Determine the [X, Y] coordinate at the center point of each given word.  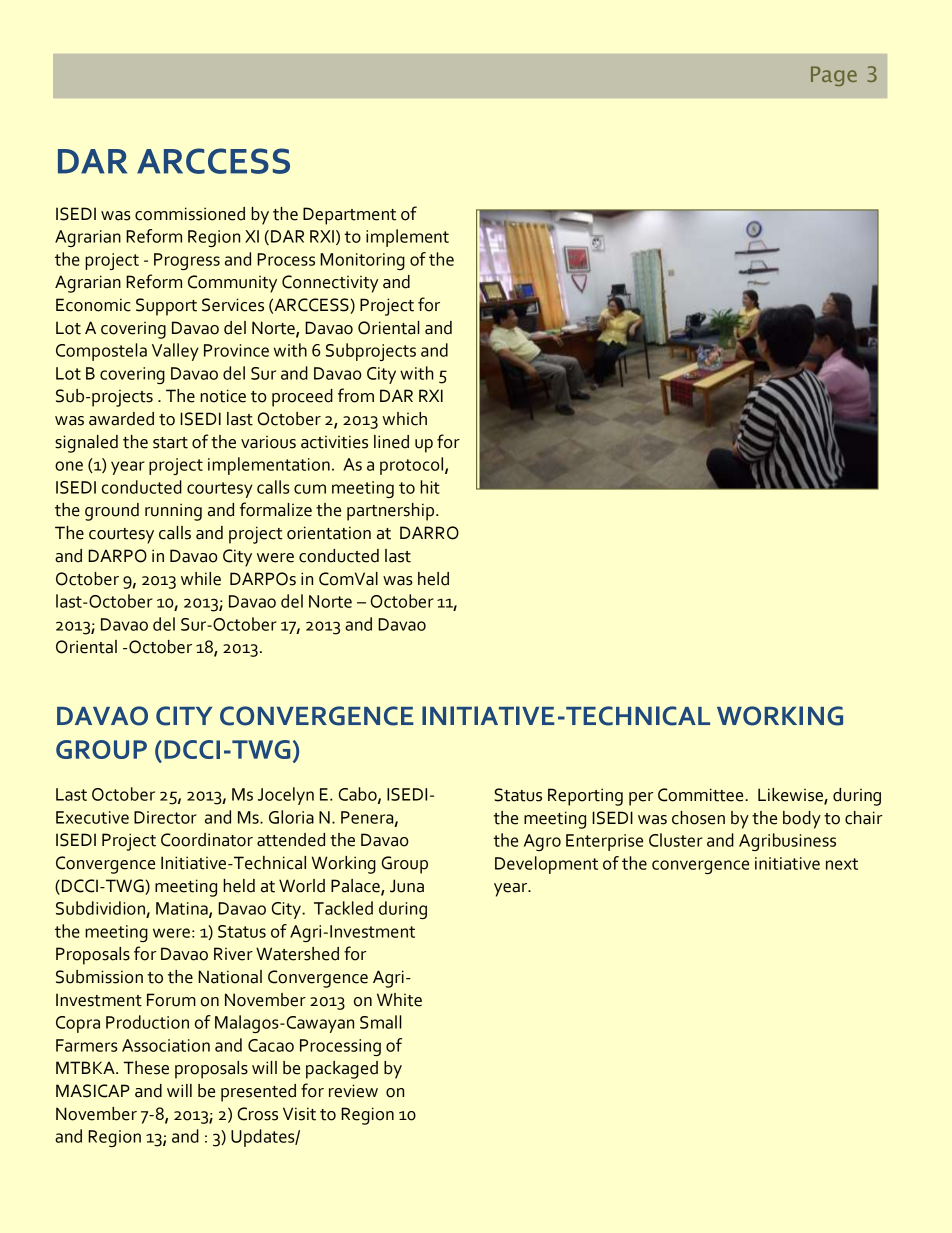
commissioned [190, 214]
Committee [702, 795]
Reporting [585, 797]
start [170, 443]
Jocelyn [286, 796]
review [353, 1091]
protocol [413, 466]
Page [834, 76]
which [404, 419]
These [146, 1068]
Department [349, 216]
